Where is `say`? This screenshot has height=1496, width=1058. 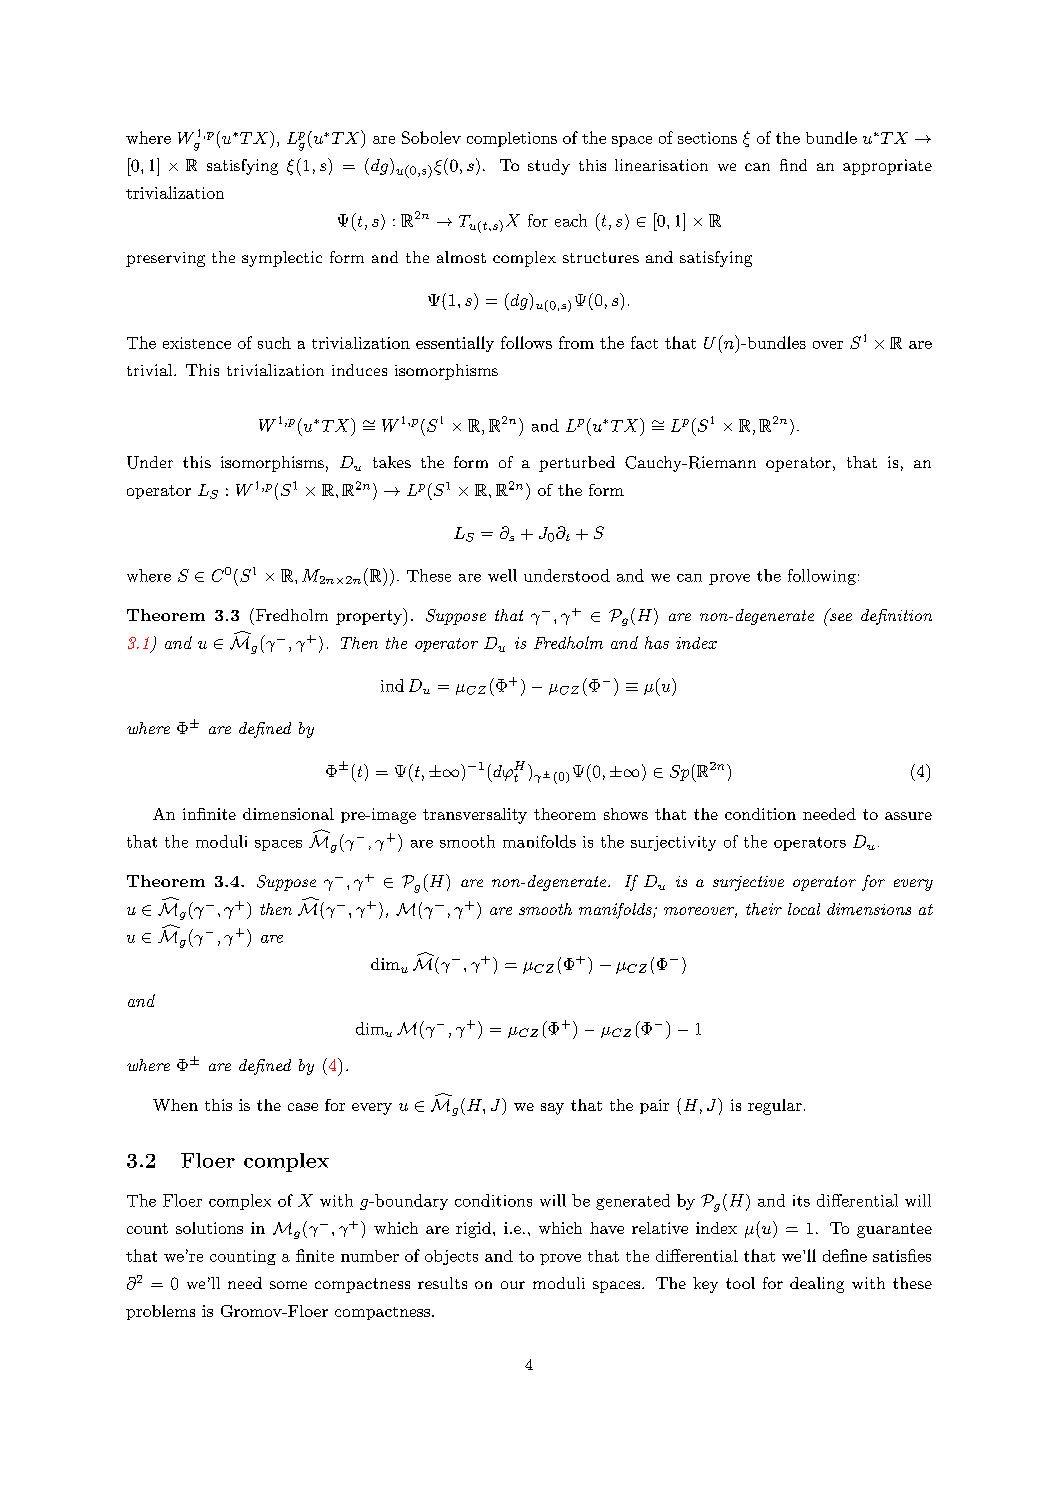 say is located at coordinates (552, 1109).
